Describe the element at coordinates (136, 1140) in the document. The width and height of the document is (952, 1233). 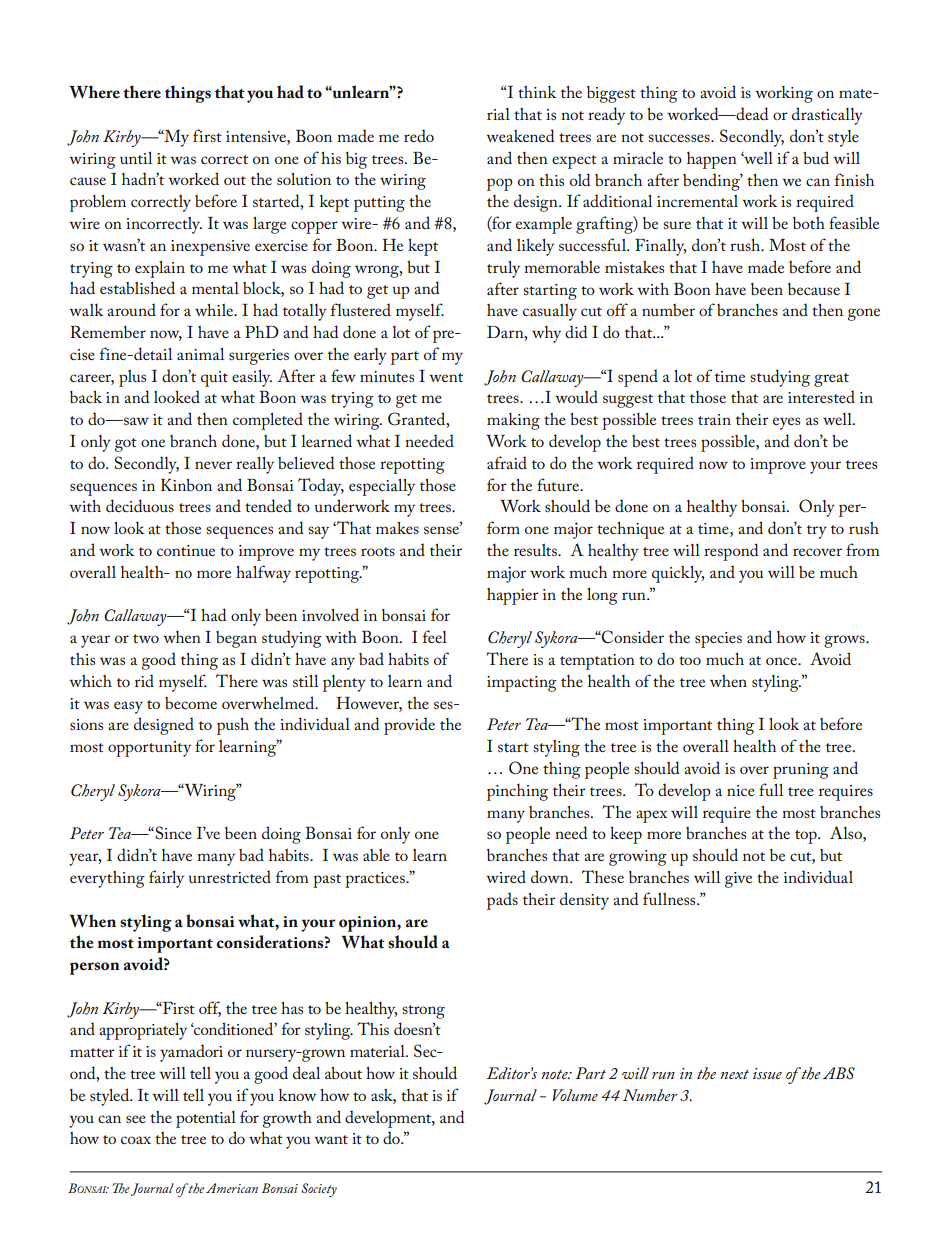
I see `coax` at that location.
